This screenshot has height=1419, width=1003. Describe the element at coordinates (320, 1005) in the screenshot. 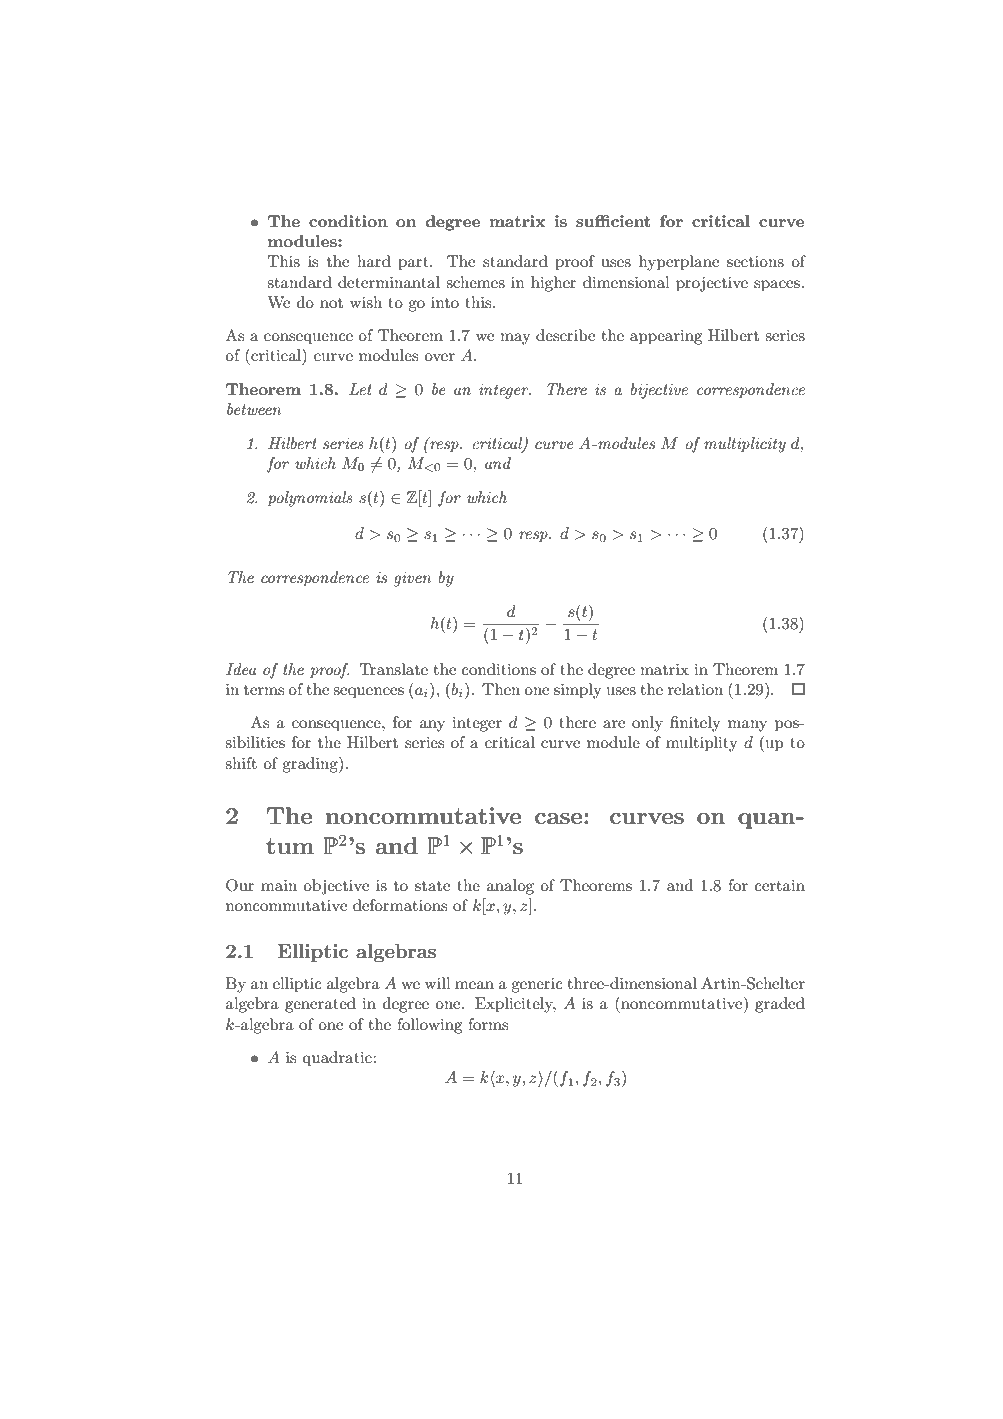

I see `generated` at that location.
